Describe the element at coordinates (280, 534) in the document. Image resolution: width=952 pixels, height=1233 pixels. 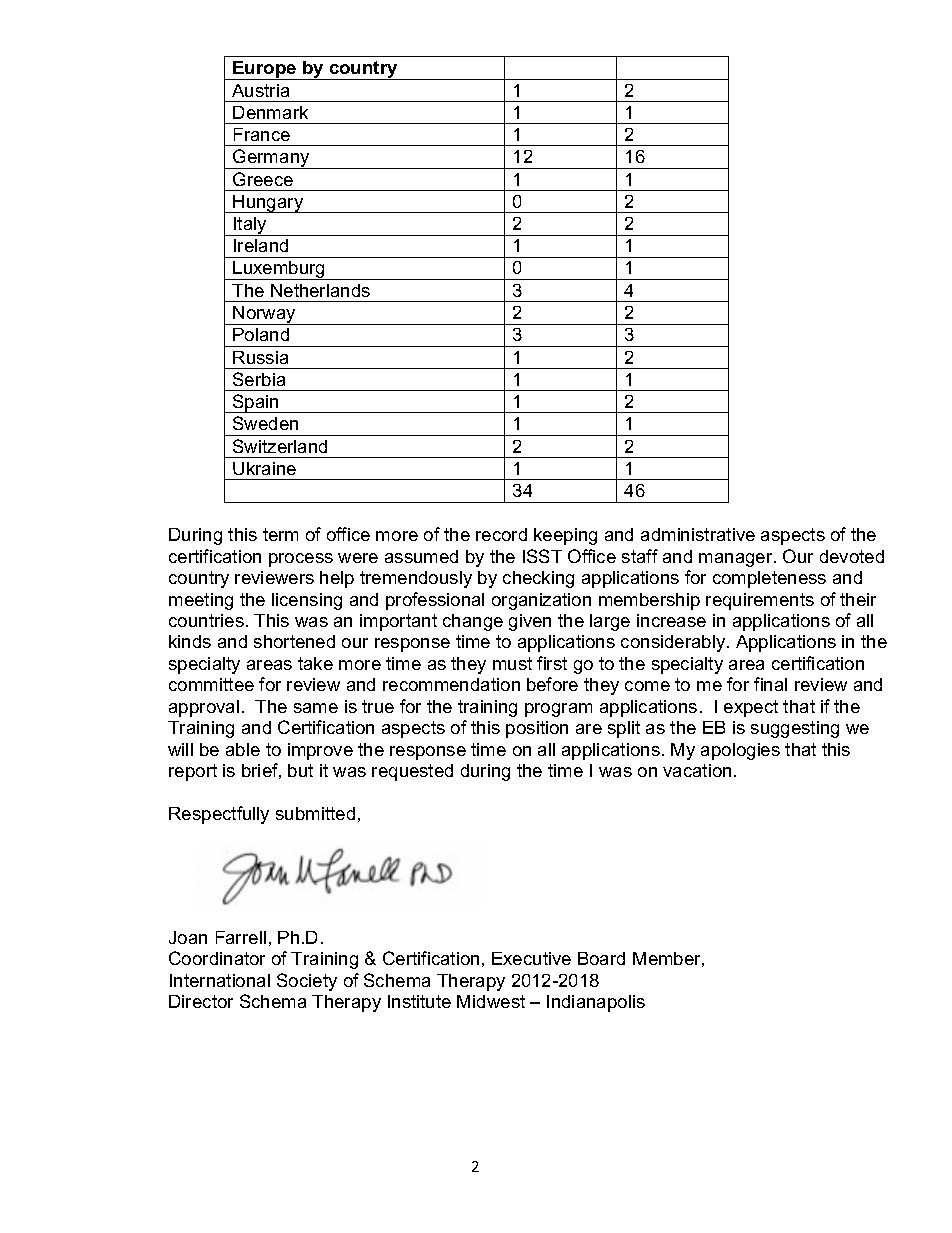
I see `term` at that location.
